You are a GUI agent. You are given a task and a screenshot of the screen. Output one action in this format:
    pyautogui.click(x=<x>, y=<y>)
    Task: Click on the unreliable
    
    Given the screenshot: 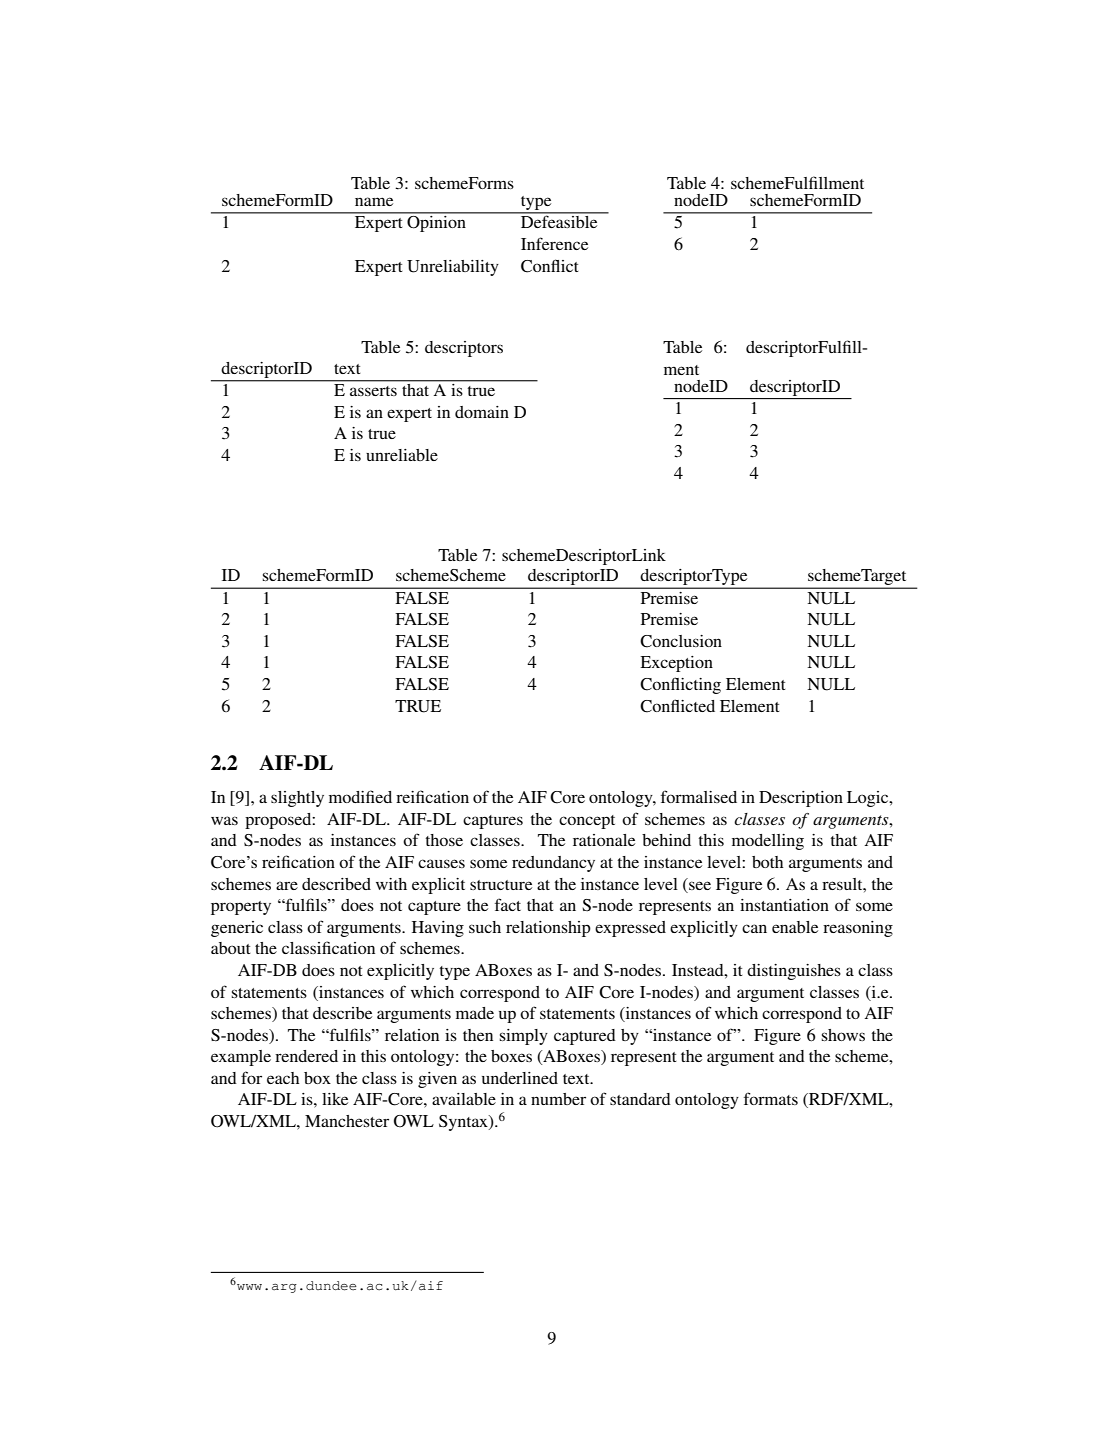 What is the action you would take?
    pyautogui.click(x=402, y=455)
